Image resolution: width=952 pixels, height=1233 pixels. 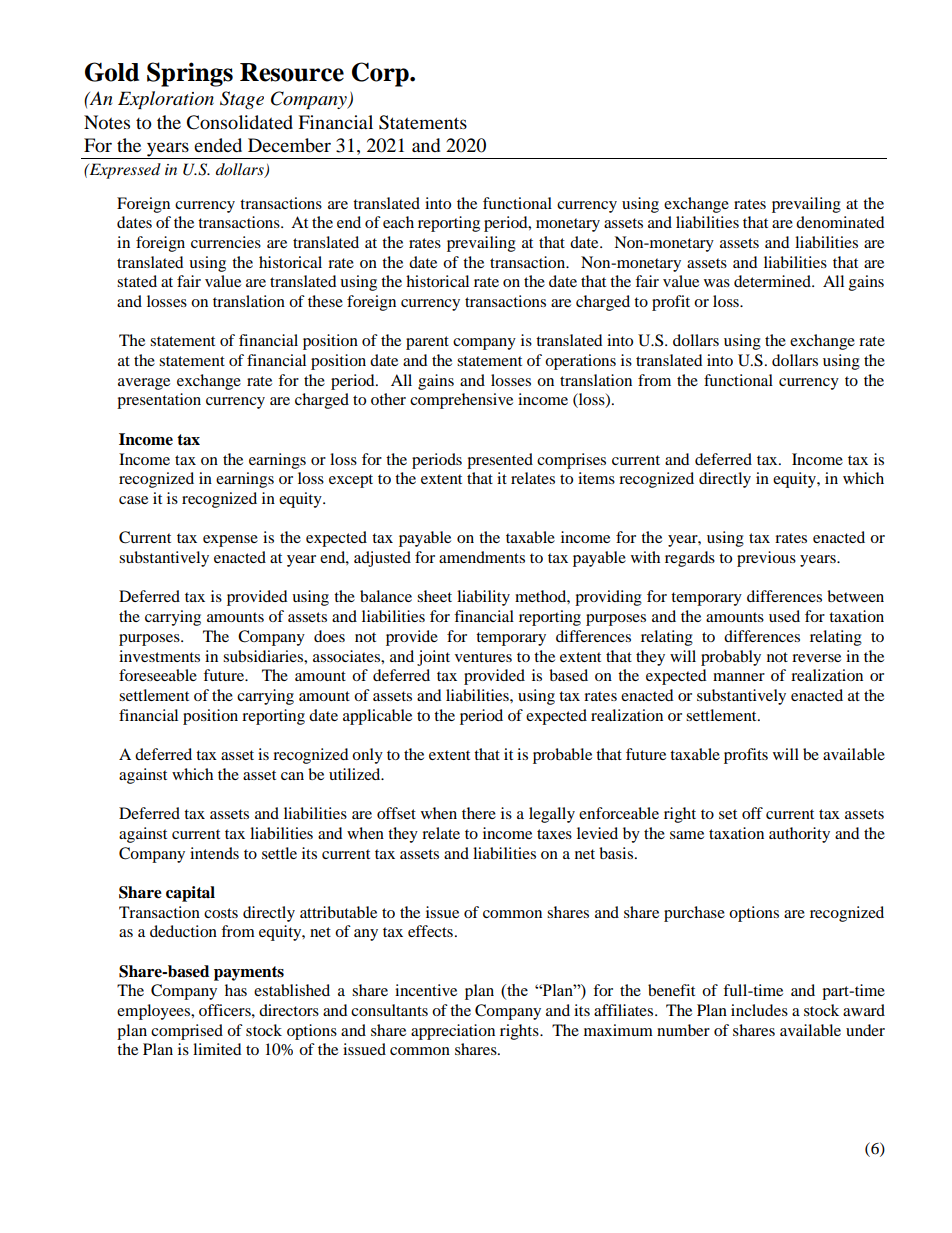 What do you see at coordinates (759, 1010) in the document?
I see `includes` at bounding box center [759, 1010].
